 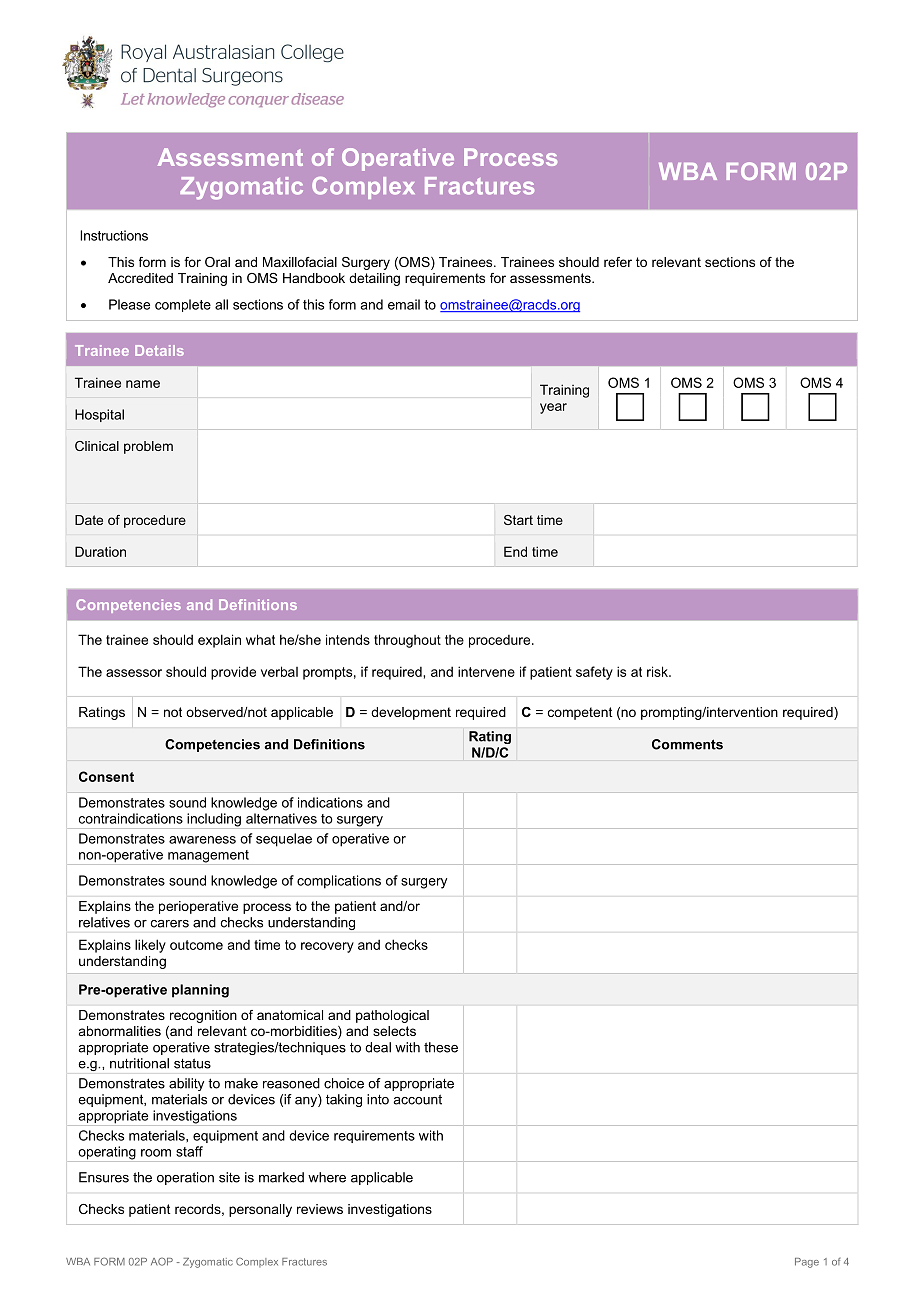 I want to click on Consent, so click(x=106, y=776).
